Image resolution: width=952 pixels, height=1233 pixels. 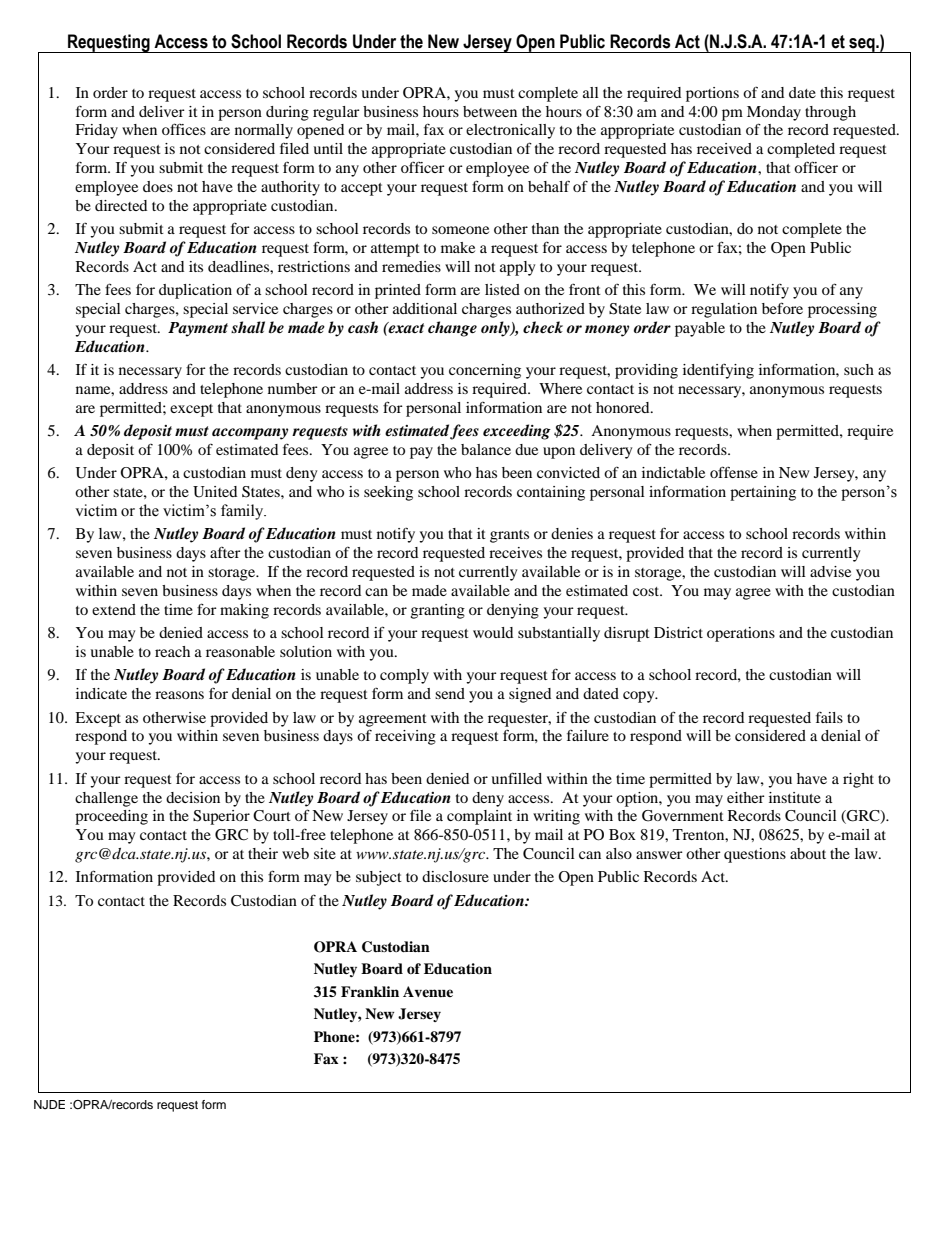 What do you see at coordinates (516, 778) in the screenshot?
I see `unfilled` at bounding box center [516, 778].
